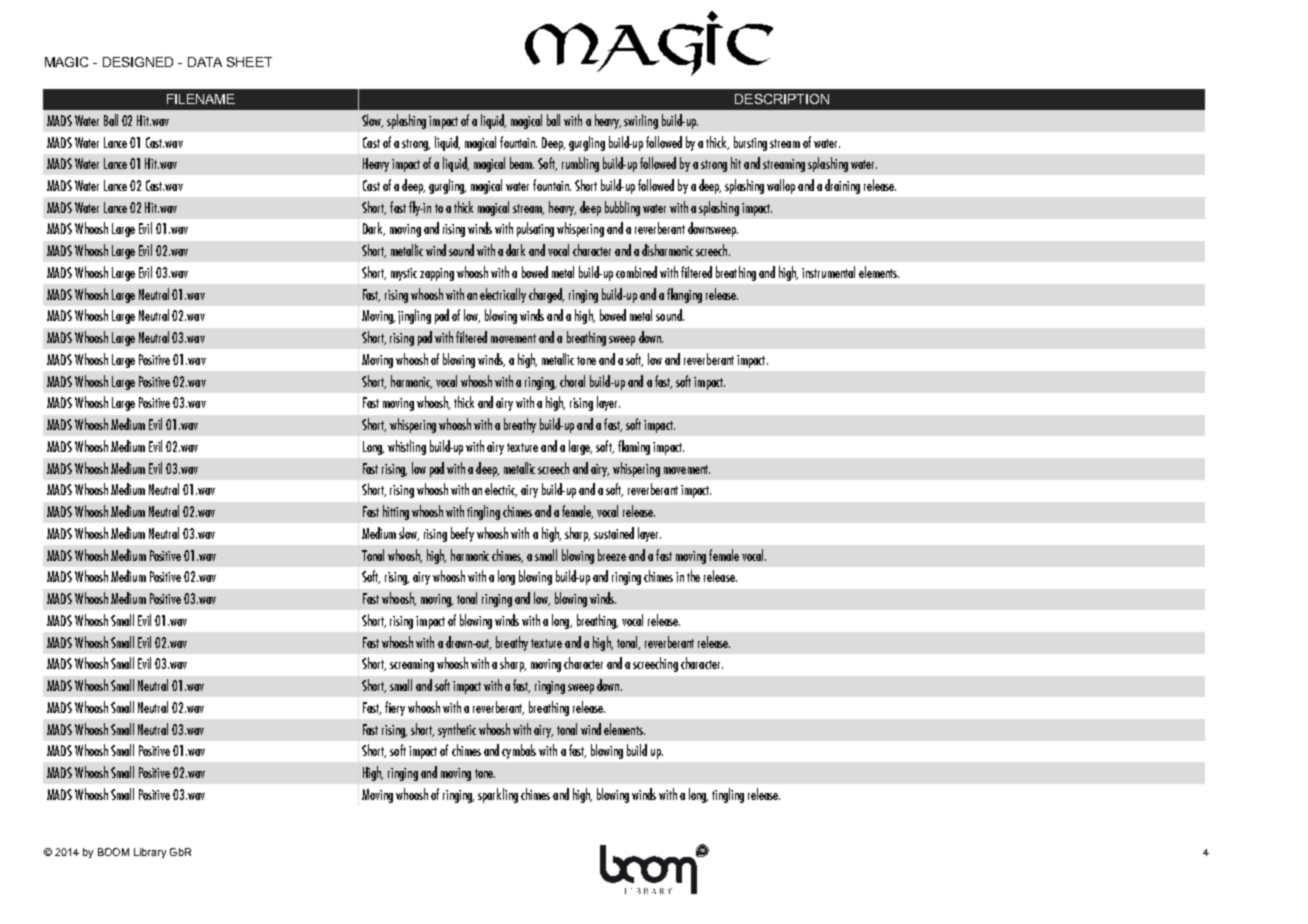  Describe the element at coordinates (634, 447) in the screenshot. I see `flaming` at that location.
